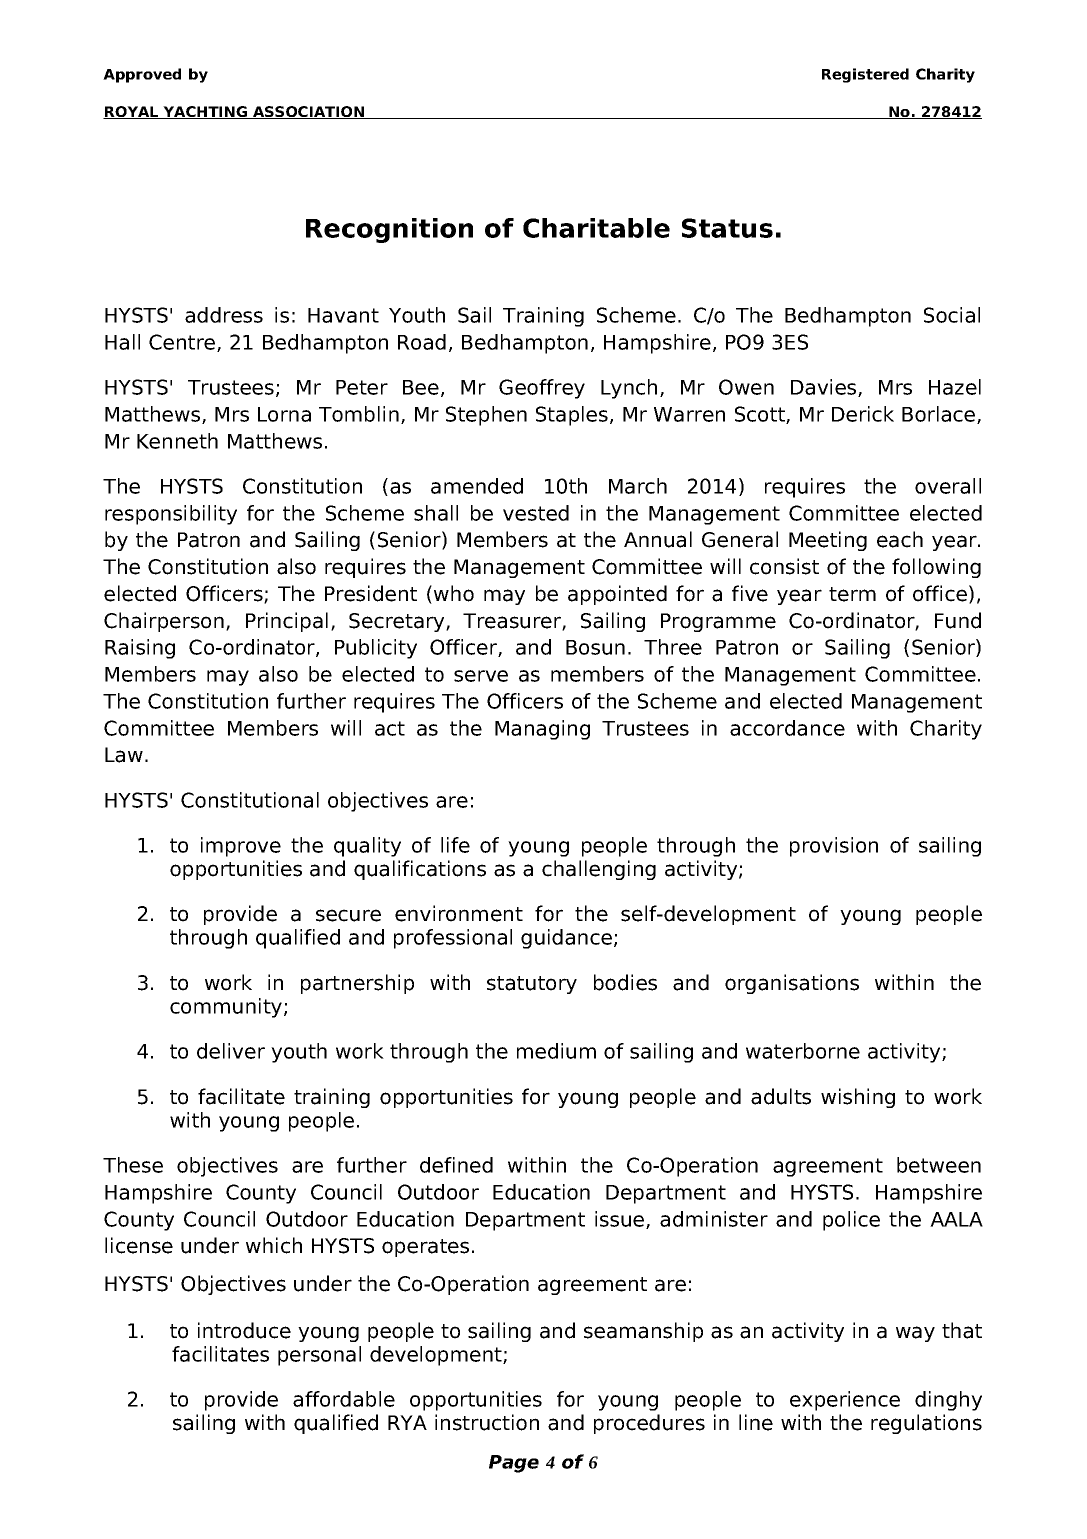 This page has height=1539, width=1087. Describe the element at coordinates (205, 112) in the page. I see `YACHTING` at that location.
